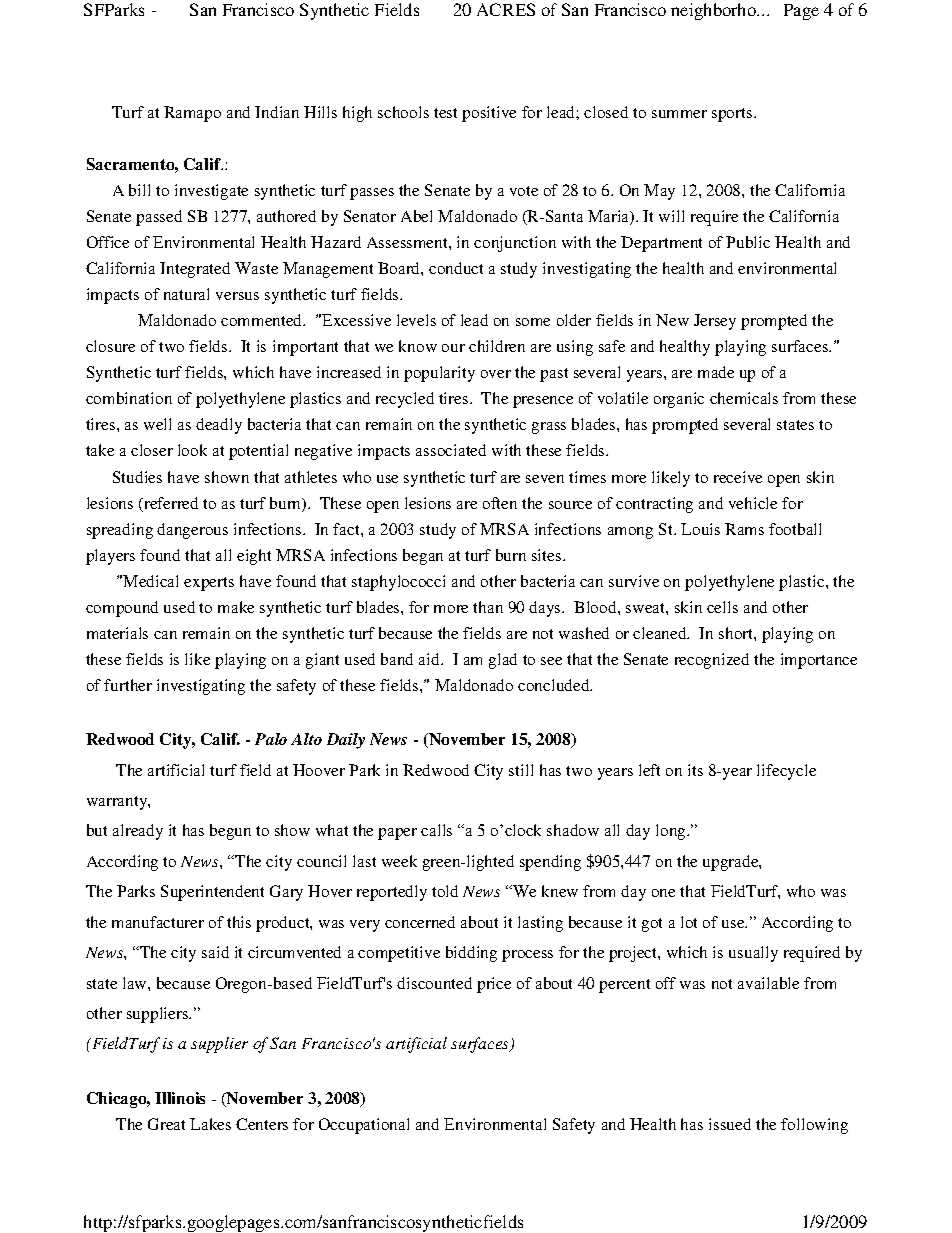 The width and height of the screenshot is (952, 1233). What do you see at coordinates (423, 557) in the screenshot?
I see `began` at bounding box center [423, 557].
